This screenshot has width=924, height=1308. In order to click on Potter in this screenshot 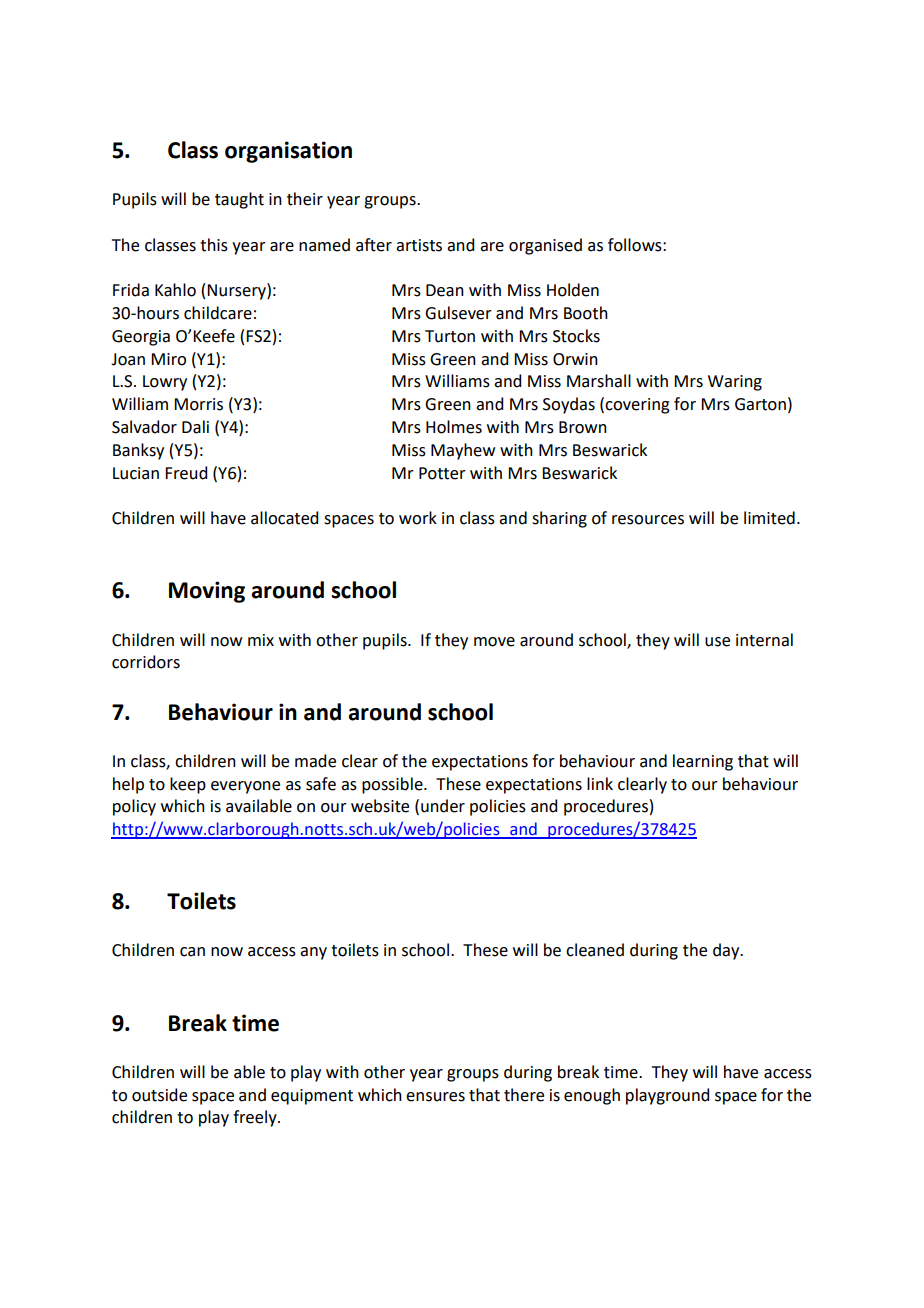, I will do `click(442, 473)`.
